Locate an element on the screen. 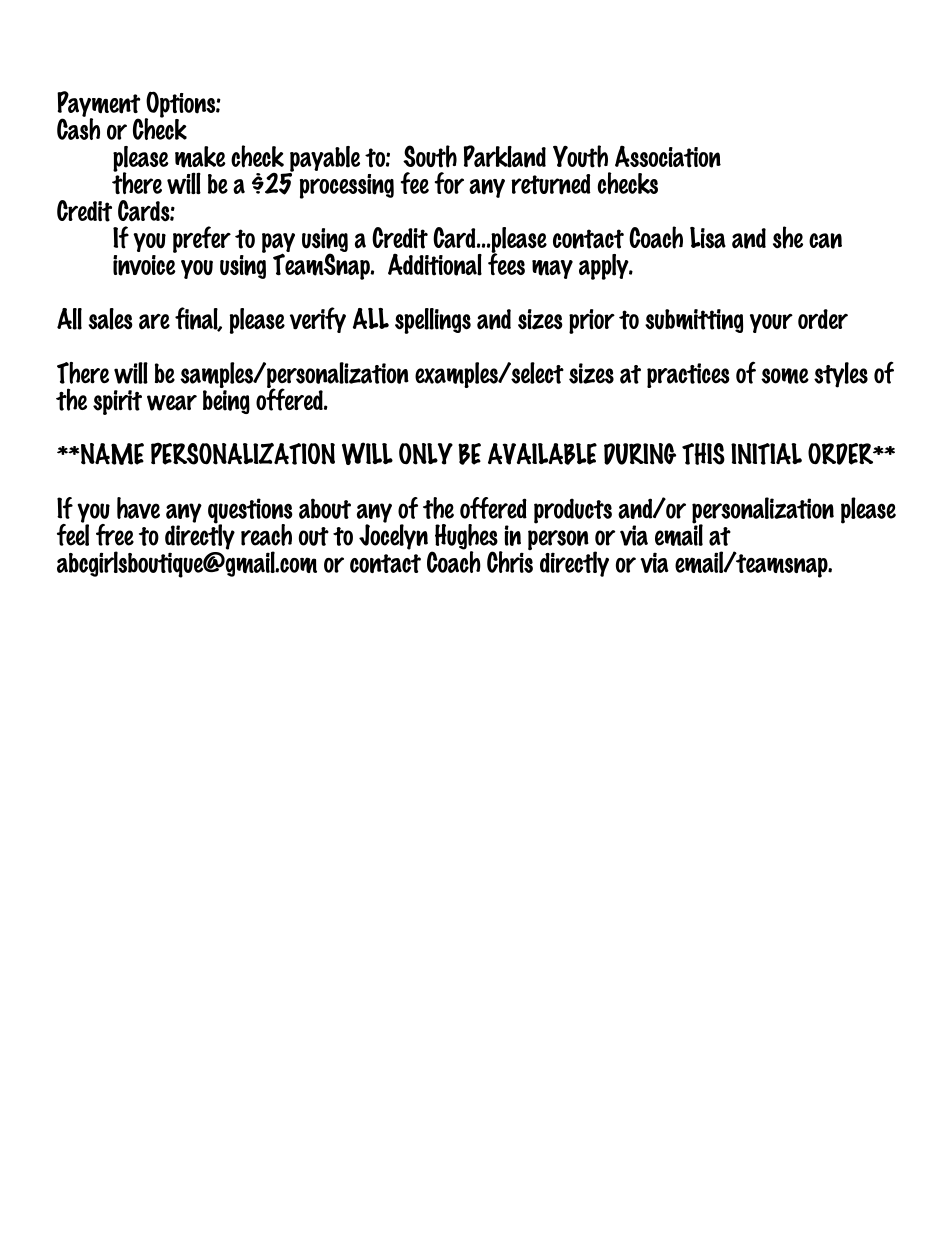  products is located at coordinates (573, 511).
